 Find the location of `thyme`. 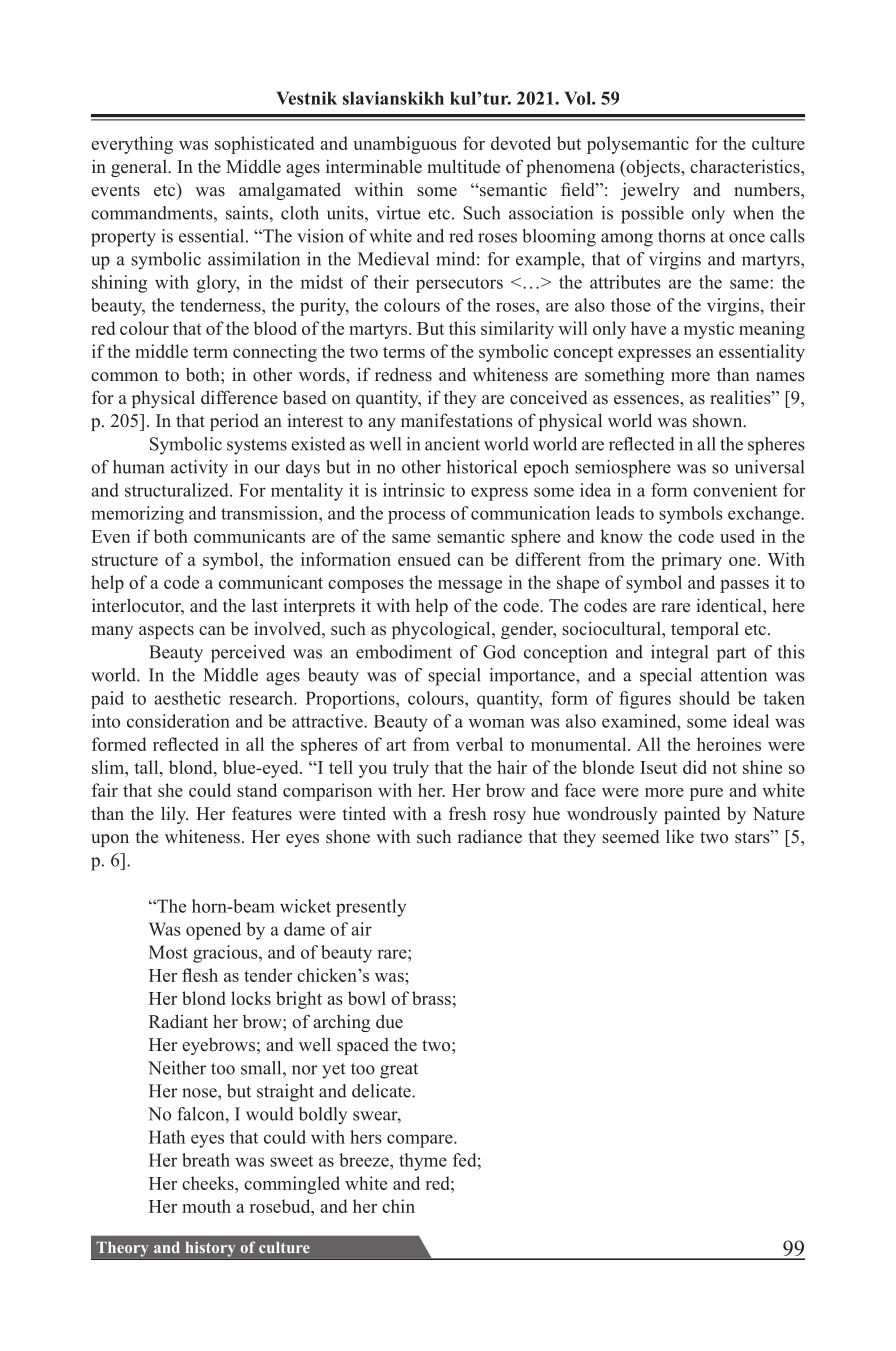

thyme is located at coordinates (423, 1162).
